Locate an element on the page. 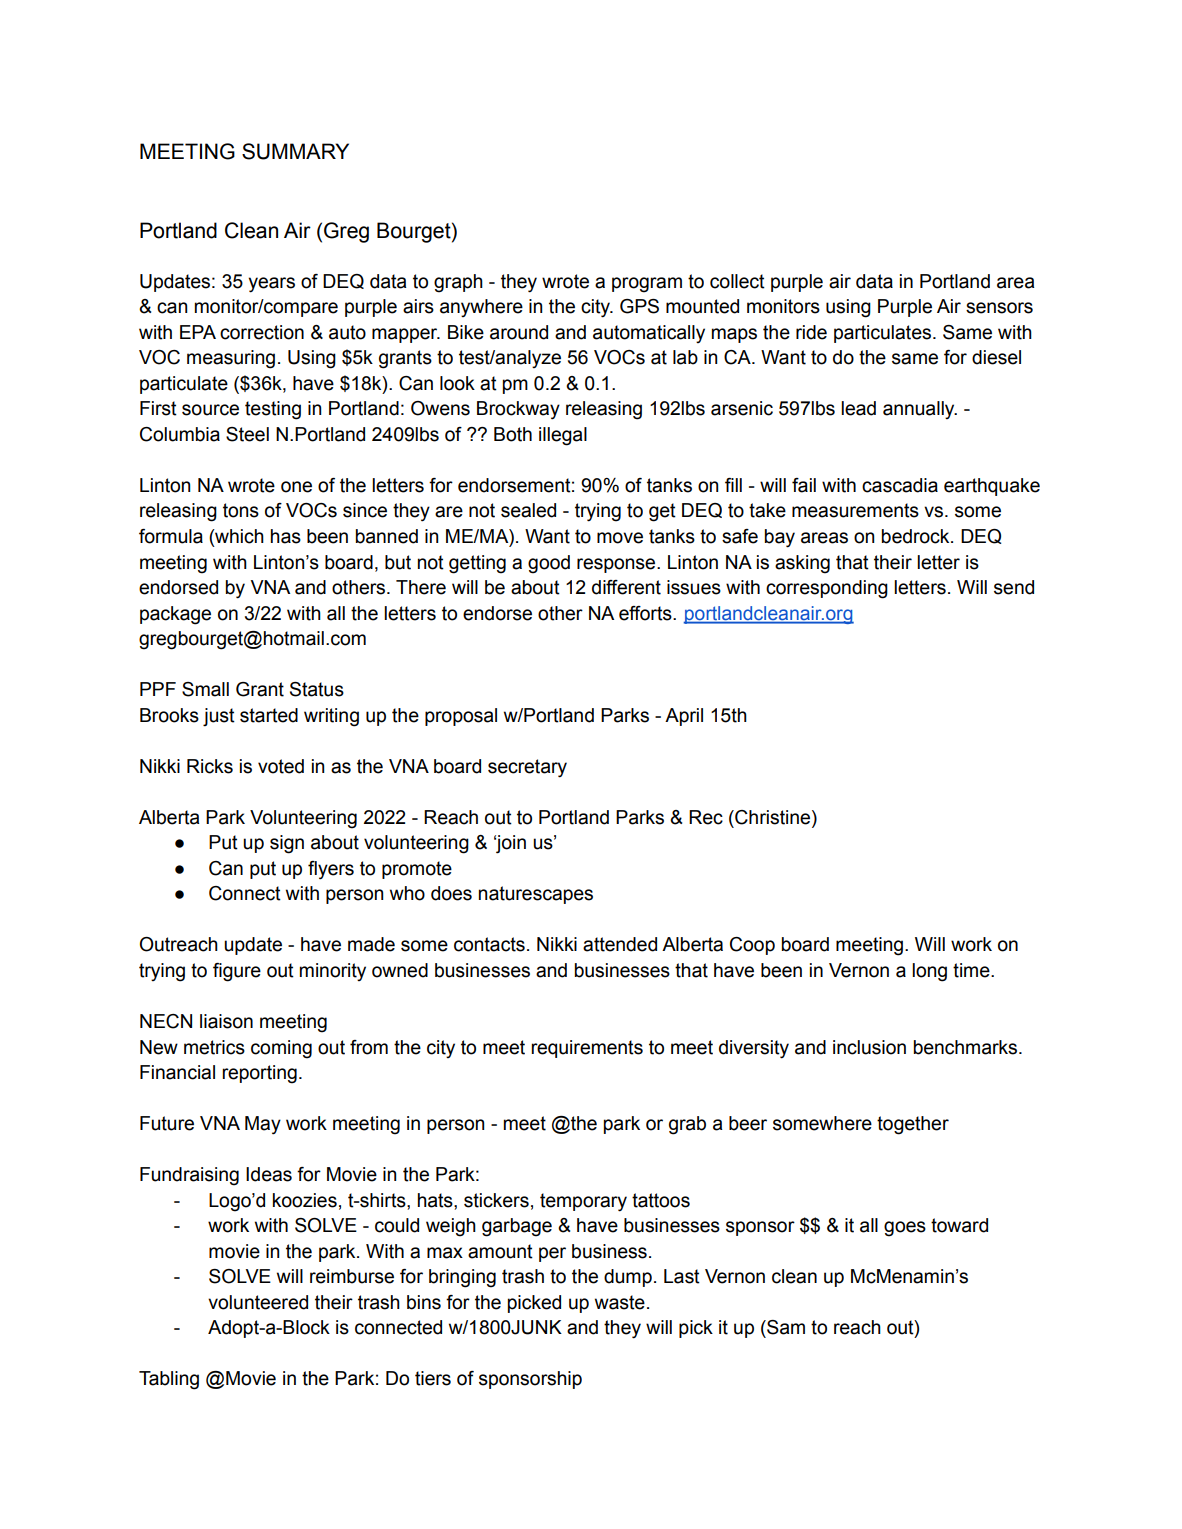 This page has height=1529, width=1182. goes is located at coordinates (905, 1229).
